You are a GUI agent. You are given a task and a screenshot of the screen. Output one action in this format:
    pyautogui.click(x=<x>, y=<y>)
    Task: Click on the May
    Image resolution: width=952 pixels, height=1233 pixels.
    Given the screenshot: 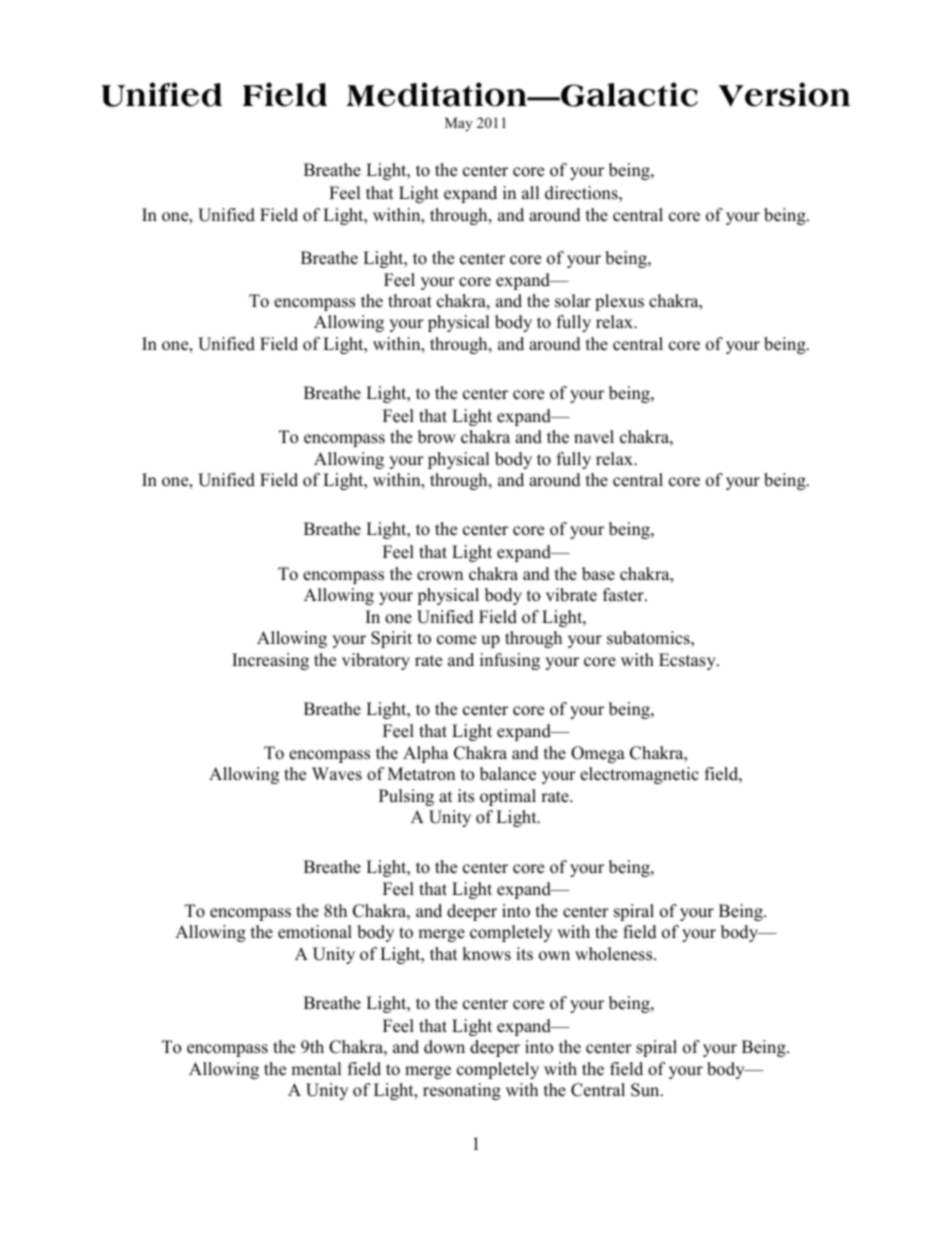 What is the action you would take?
    pyautogui.click(x=459, y=124)
